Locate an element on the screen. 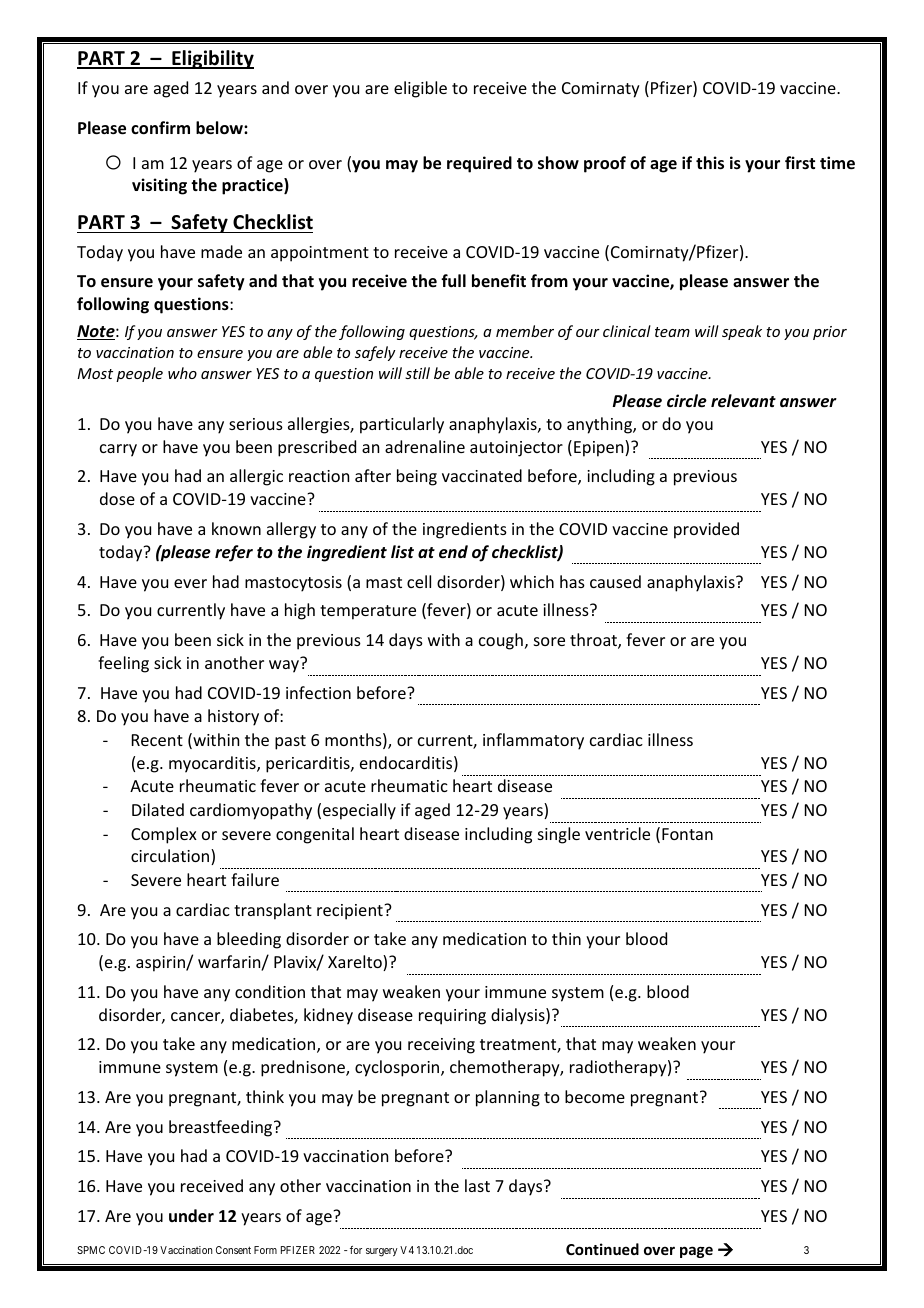 This screenshot has height=1308, width=924. under is located at coordinates (191, 1216).
